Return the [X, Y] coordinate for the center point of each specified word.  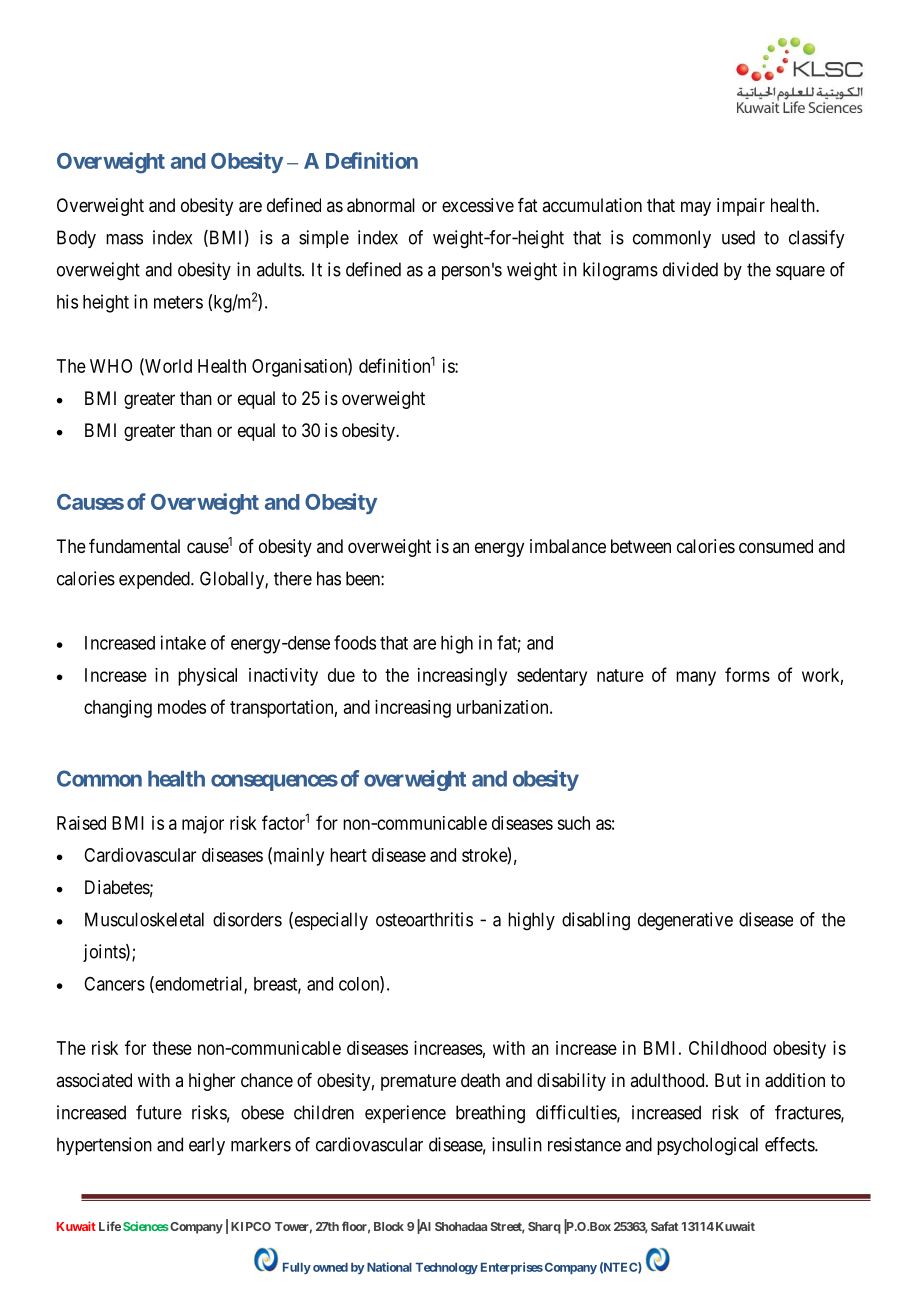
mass [124, 239]
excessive [478, 205]
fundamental [134, 546]
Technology [446, 1269]
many [696, 678]
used [738, 237]
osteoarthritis [424, 919]
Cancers [114, 984]
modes [182, 707]
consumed [776, 546]
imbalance [568, 546]
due [341, 675]
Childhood [727, 1048]
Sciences [146, 1226]
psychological [707, 1146]
